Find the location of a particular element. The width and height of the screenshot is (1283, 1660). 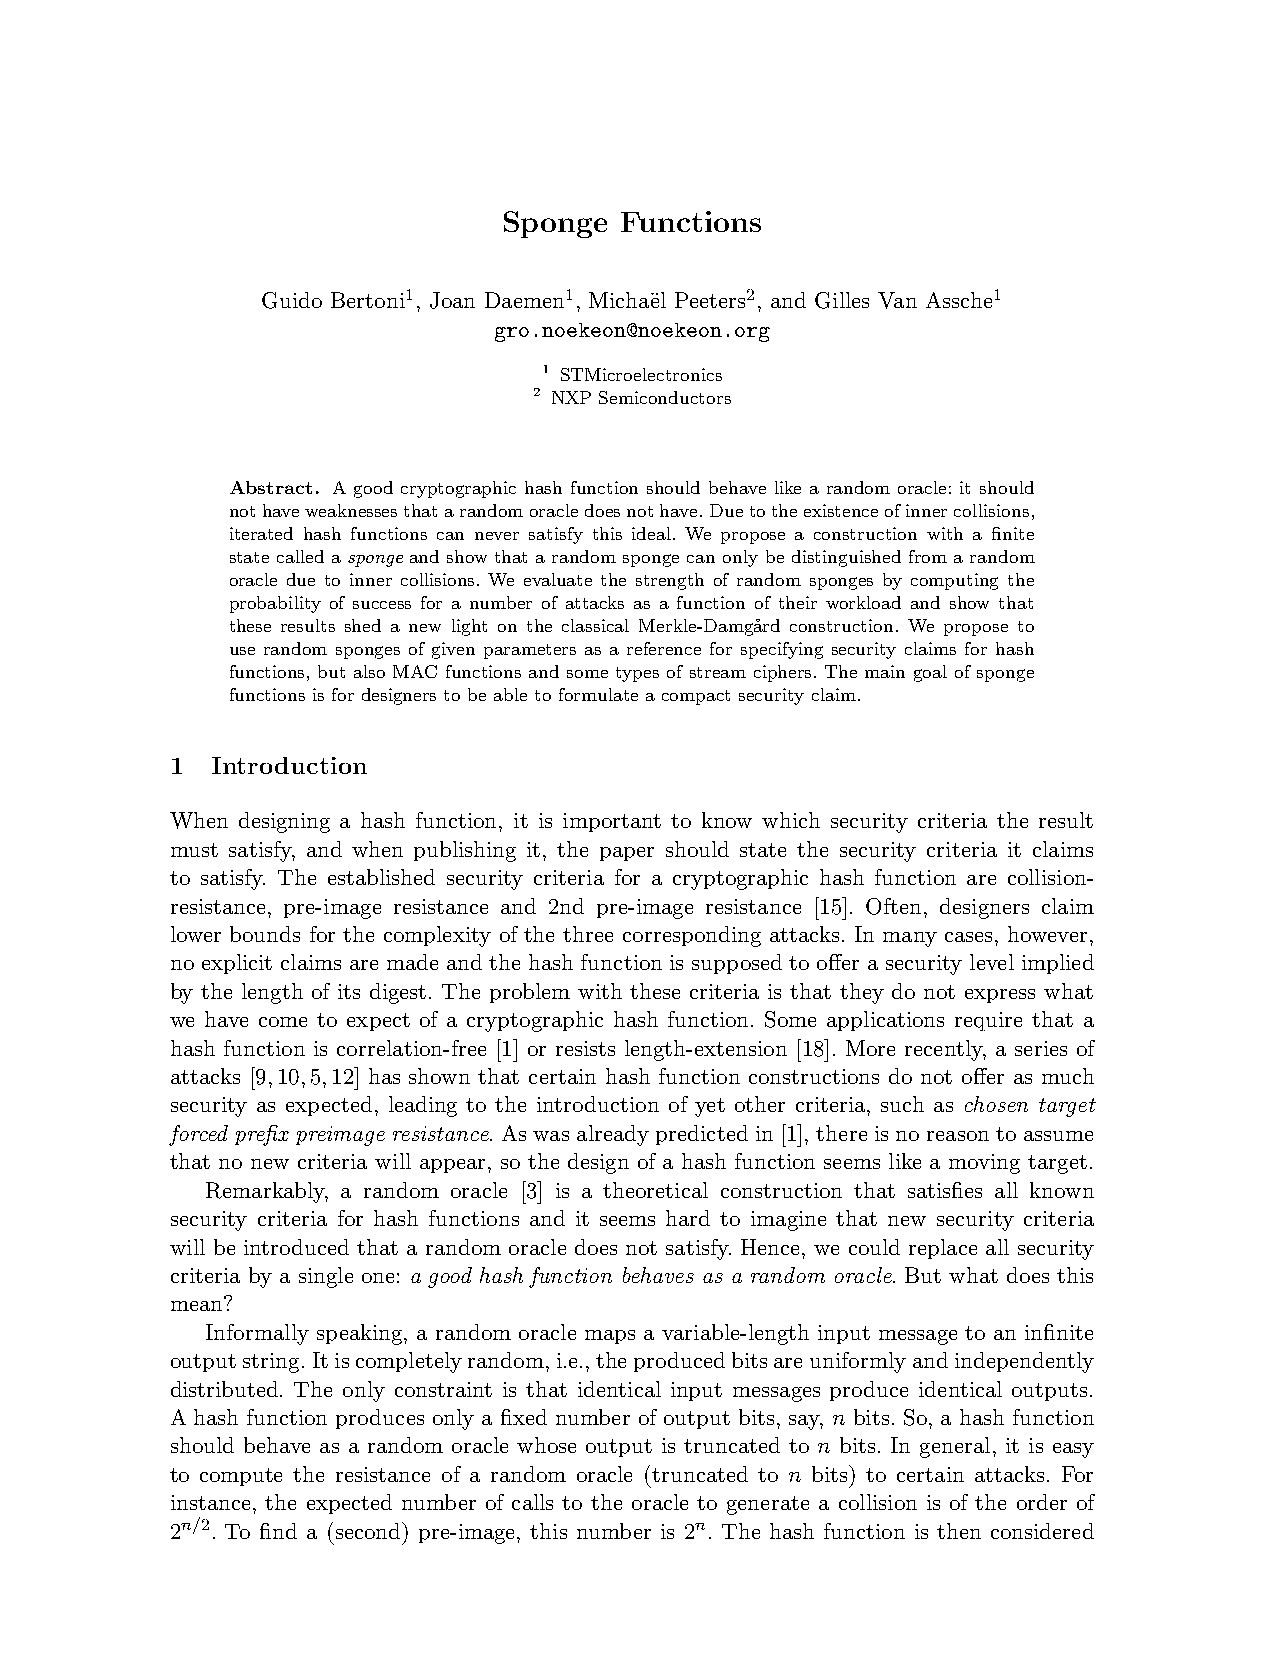

classical is located at coordinates (595, 625).
